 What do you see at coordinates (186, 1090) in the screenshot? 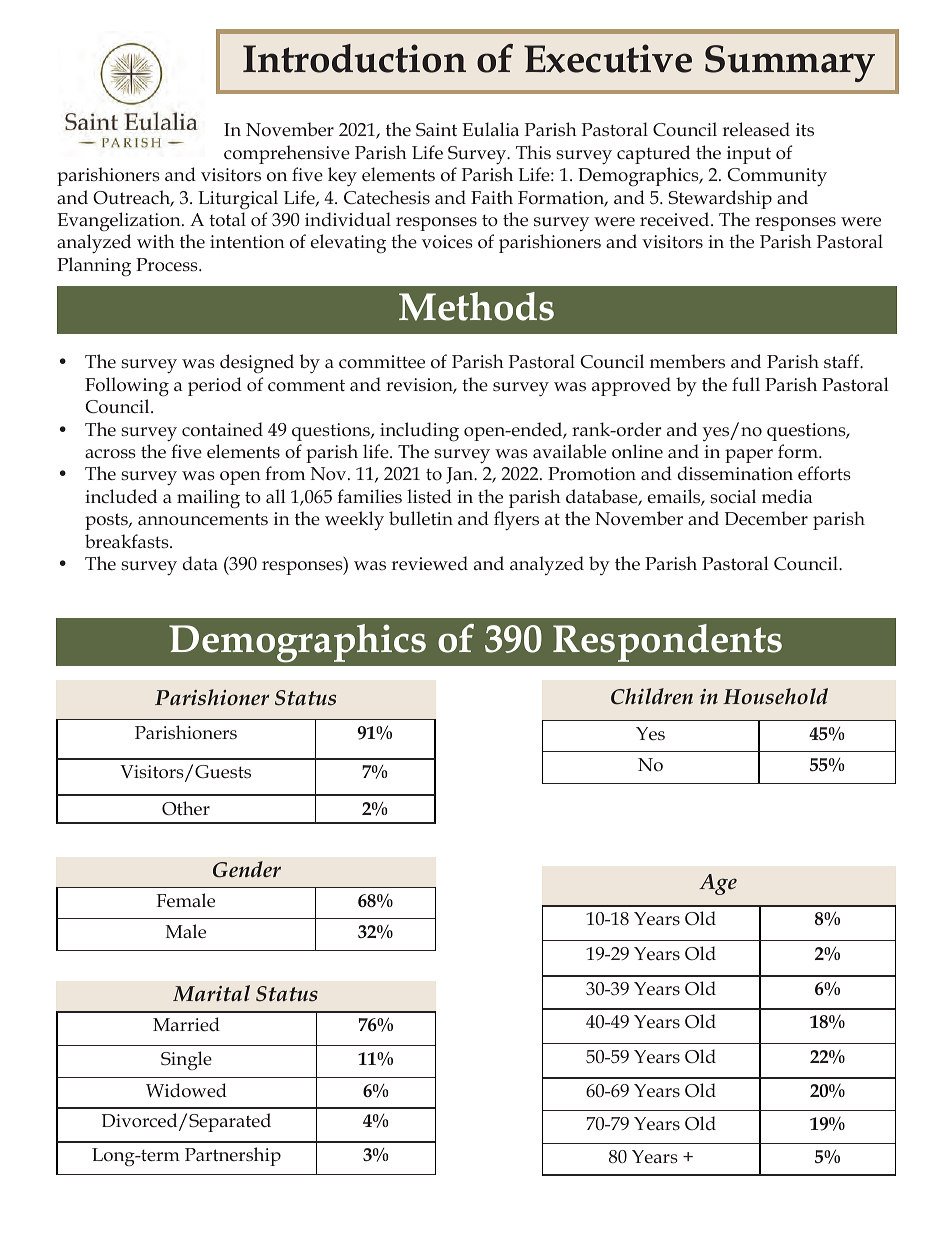
I see `Widowed` at bounding box center [186, 1090].
